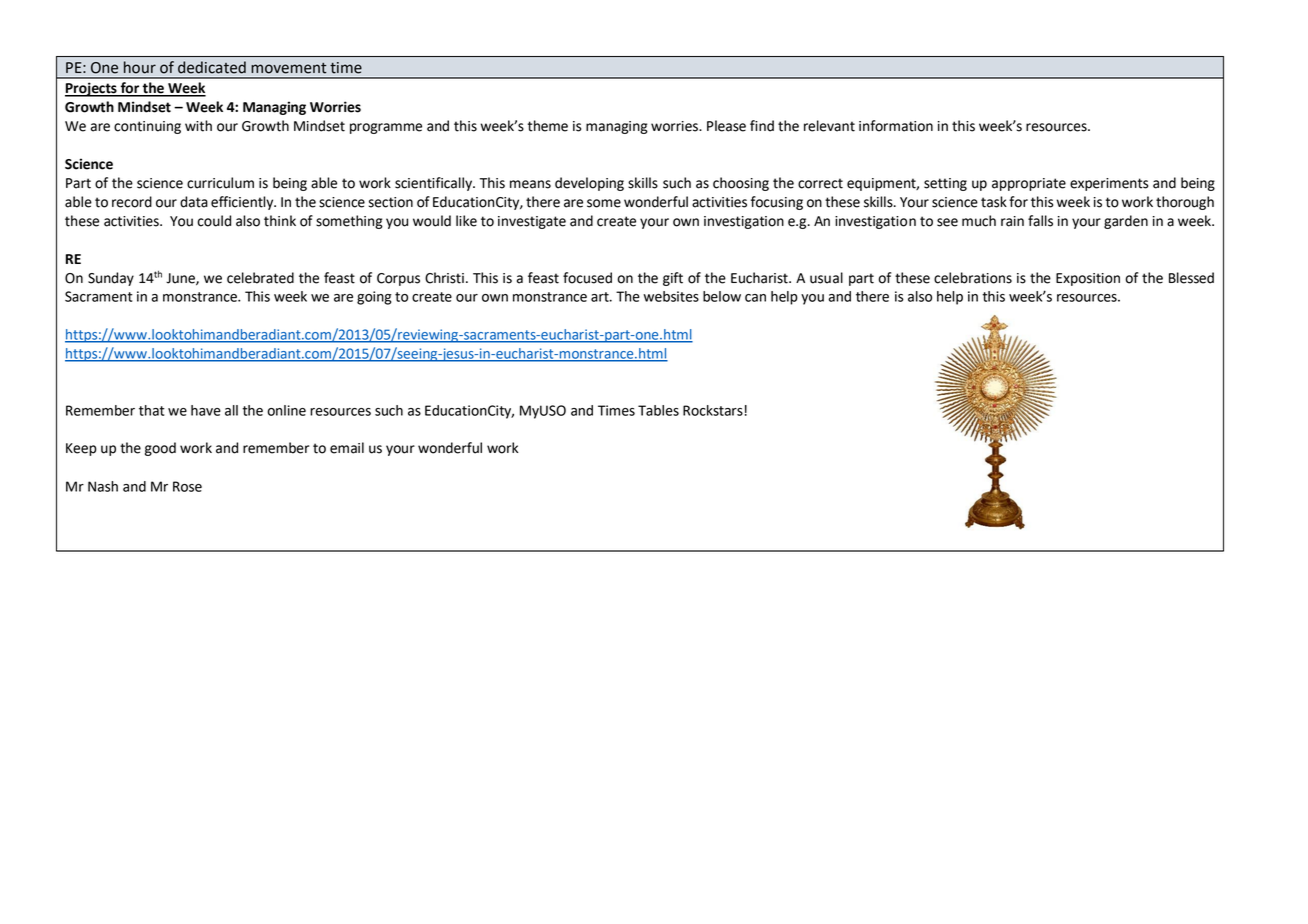  What do you see at coordinates (260, 278) in the screenshot?
I see `celebrated` at bounding box center [260, 278].
